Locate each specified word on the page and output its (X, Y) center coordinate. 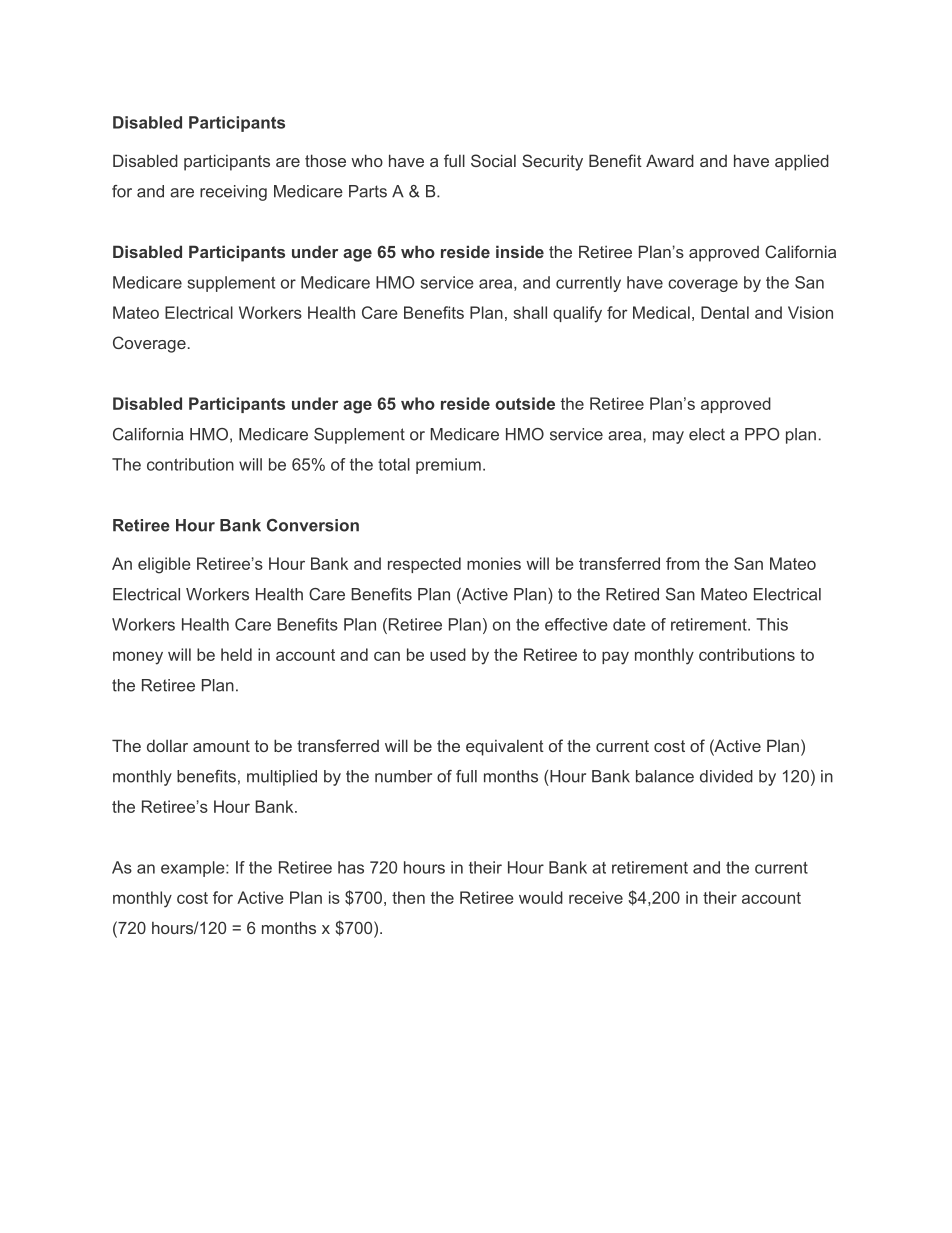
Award (670, 160)
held (236, 654)
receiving (233, 193)
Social (493, 160)
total (394, 464)
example (194, 869)
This (772, 624)
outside (525, 403)
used (448, 654)
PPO (762, 434)
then (408, 897)
